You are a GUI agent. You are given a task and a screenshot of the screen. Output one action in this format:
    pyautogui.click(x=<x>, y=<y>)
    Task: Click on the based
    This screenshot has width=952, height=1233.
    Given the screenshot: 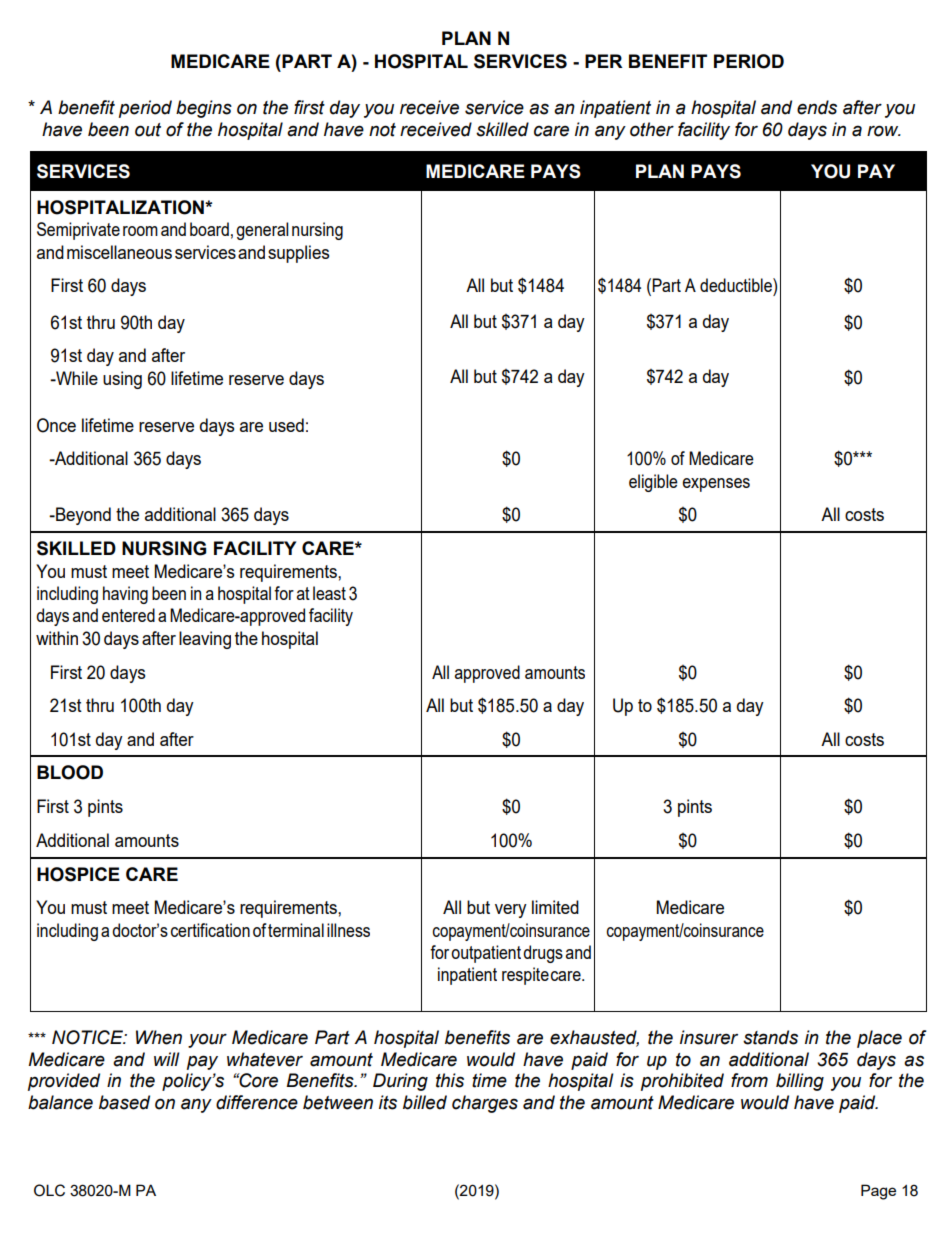 What is the action you would take?
    pyautogui.click(x=124, y=1102)
